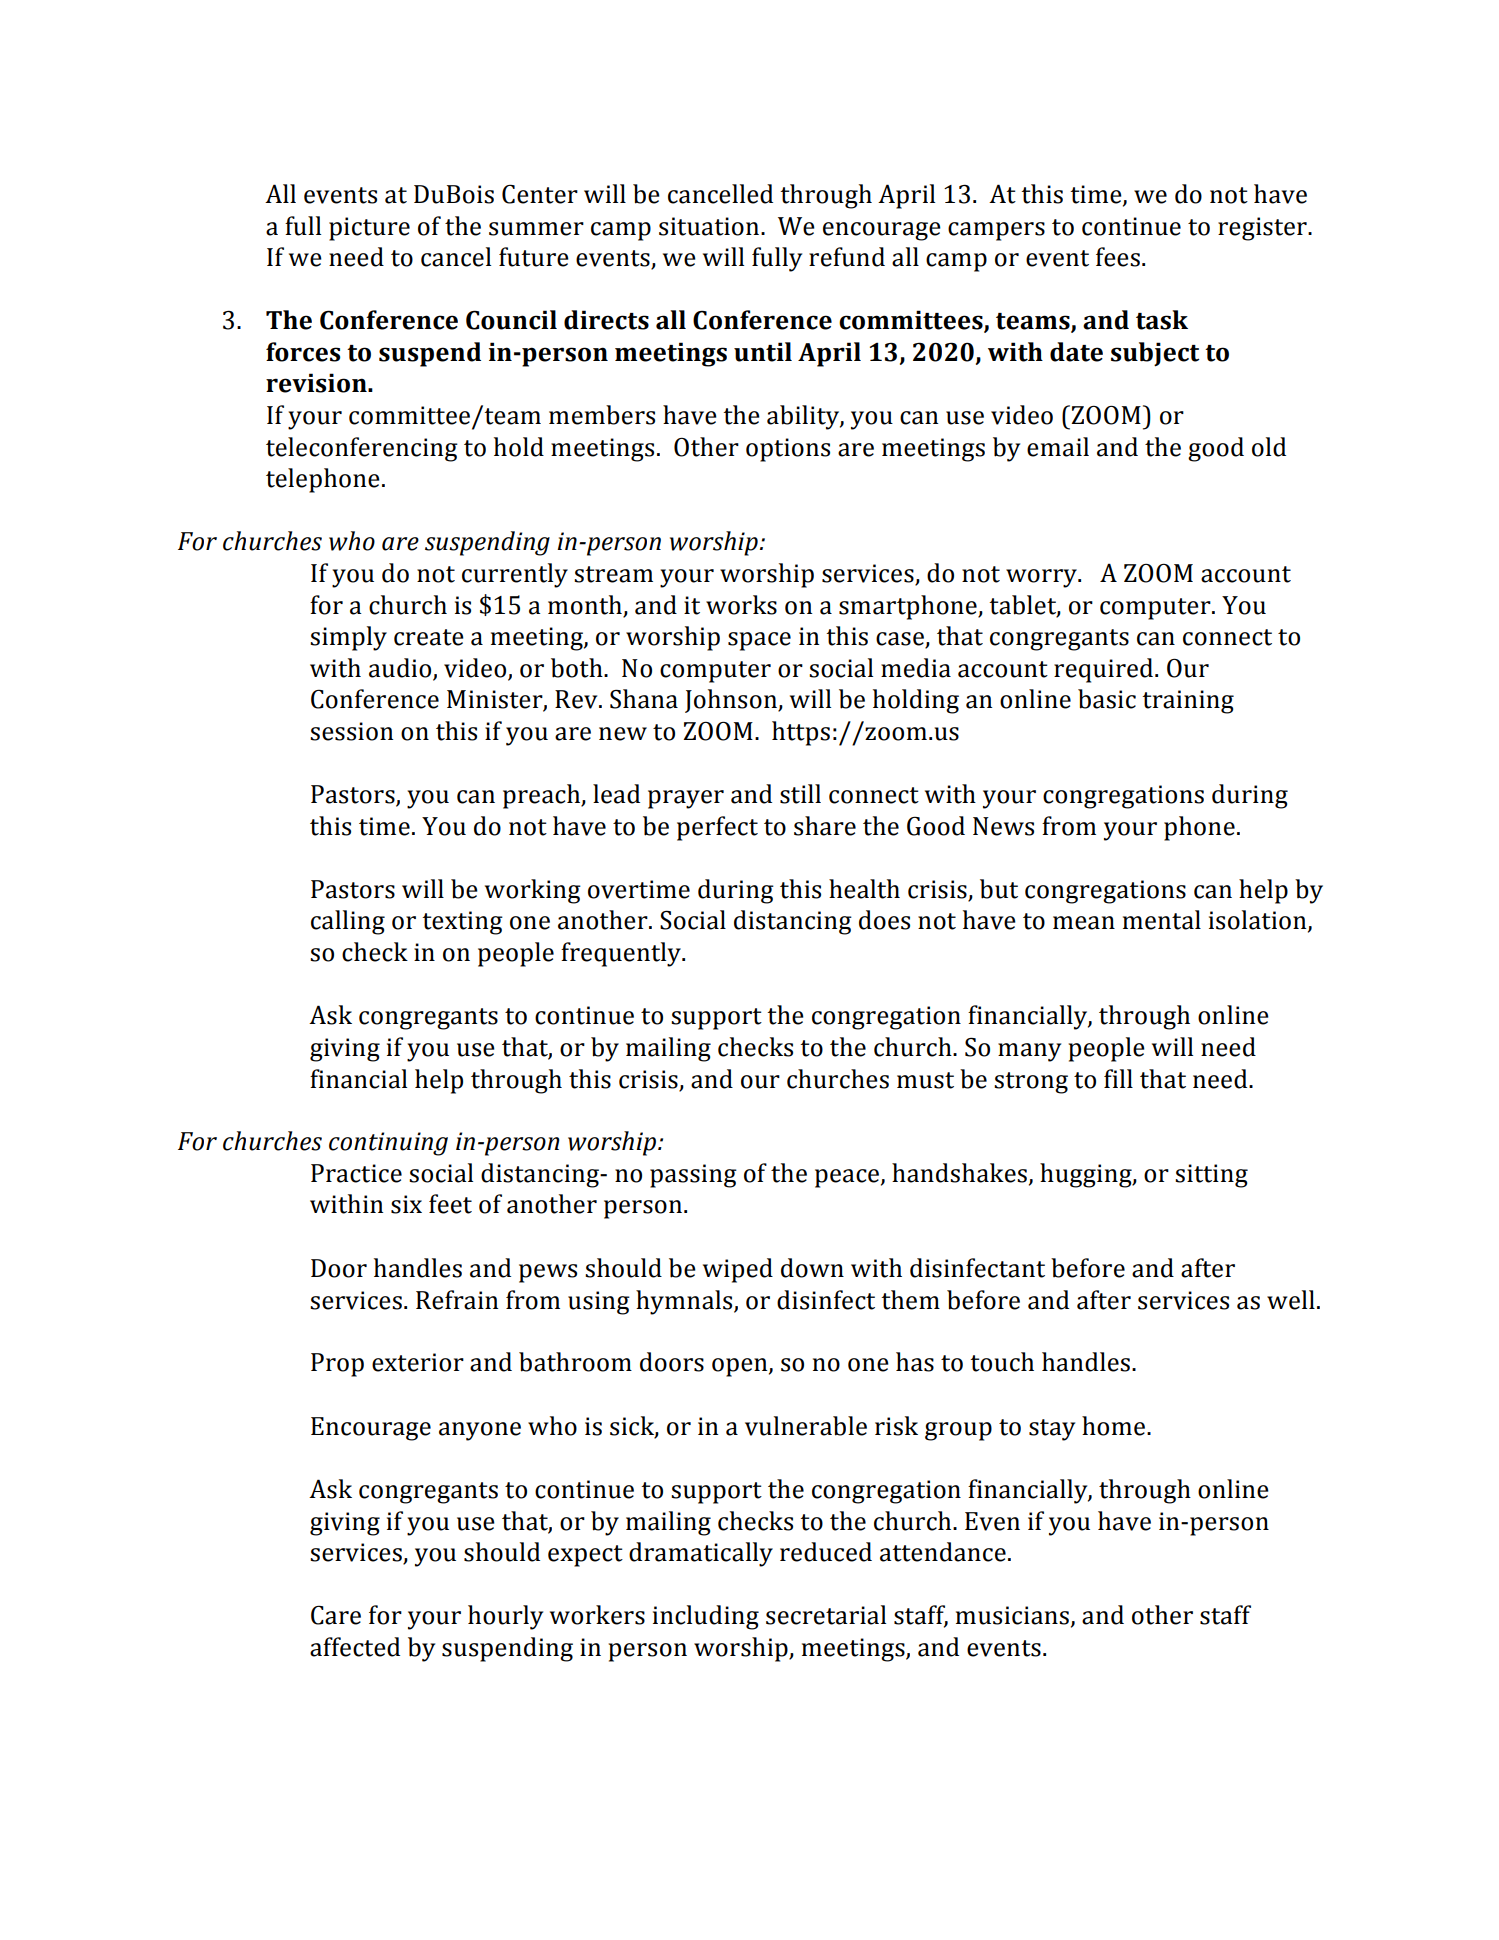 This screenshot has height=1940, width=1499. Describe the element at coordinates (429, 637) in the screenshot. I see `create` at that location.
